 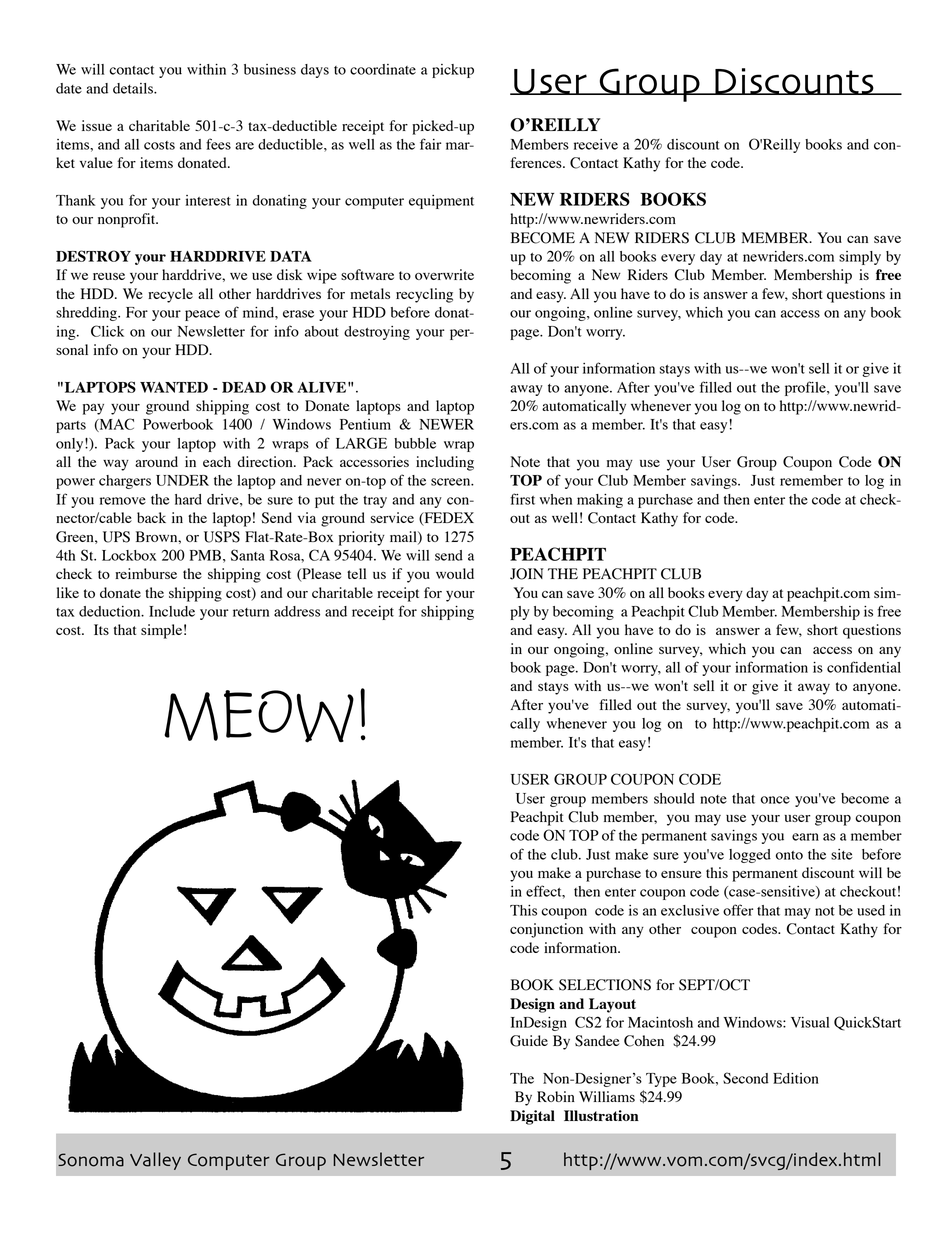 I want to click on Valley, so click(x=155, y=1161).
